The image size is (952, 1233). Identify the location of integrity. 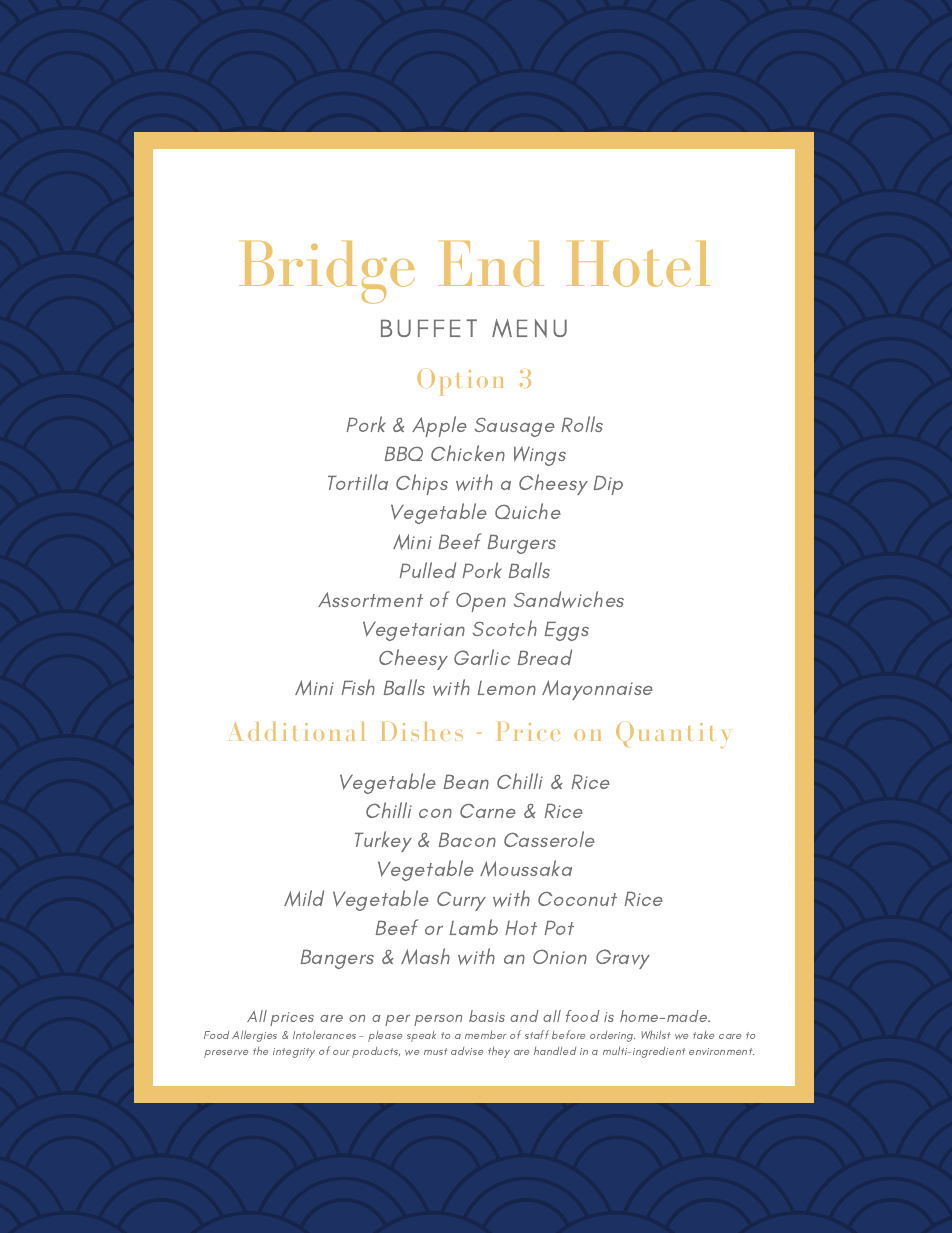
(294, 1053).
